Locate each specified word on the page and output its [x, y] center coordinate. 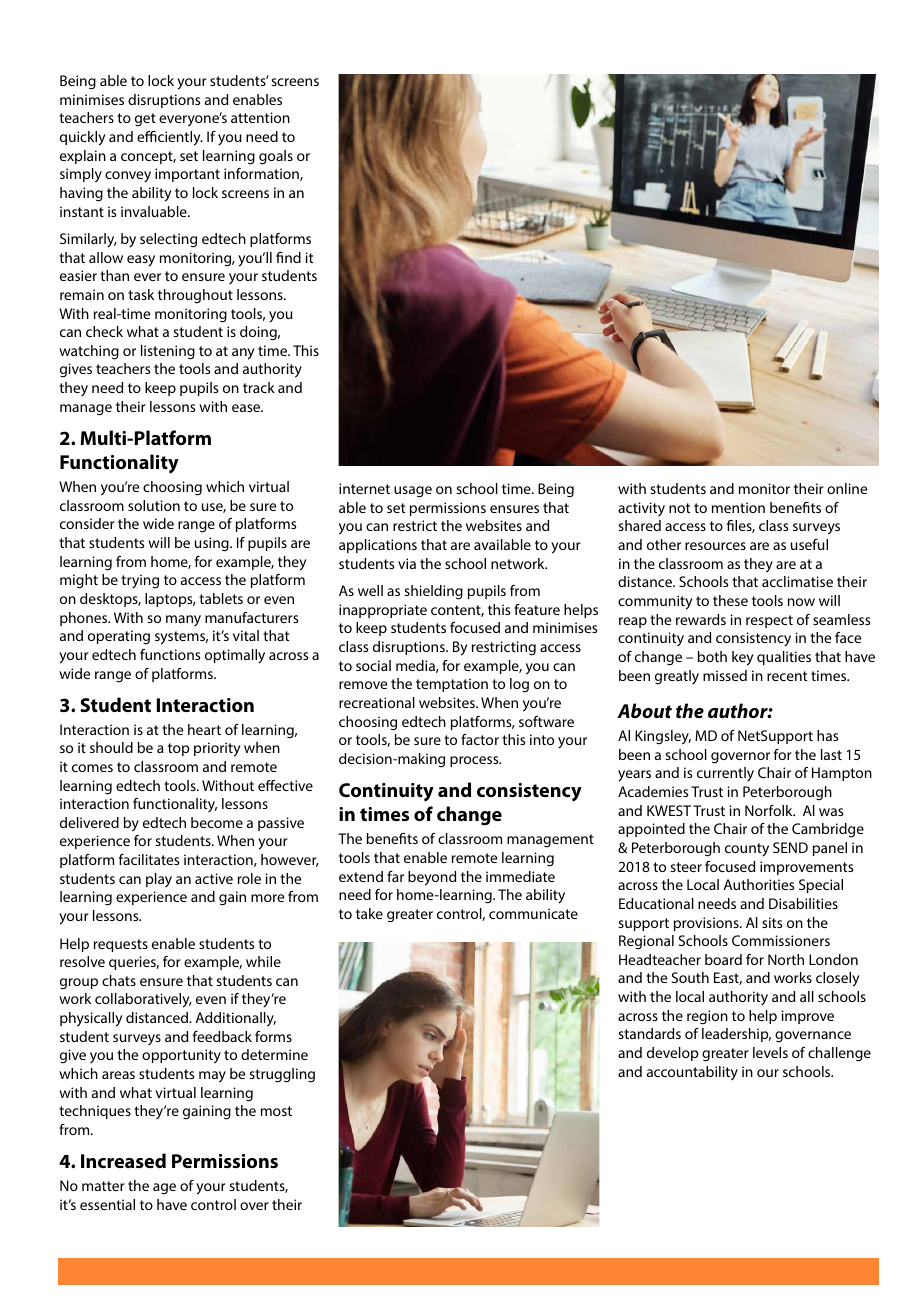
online [847, 488]
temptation [452, 685]
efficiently [170, 138]
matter [103, 1186]
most [276, 1111]
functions [170, 654]
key [742, 658]
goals [276, 157]
